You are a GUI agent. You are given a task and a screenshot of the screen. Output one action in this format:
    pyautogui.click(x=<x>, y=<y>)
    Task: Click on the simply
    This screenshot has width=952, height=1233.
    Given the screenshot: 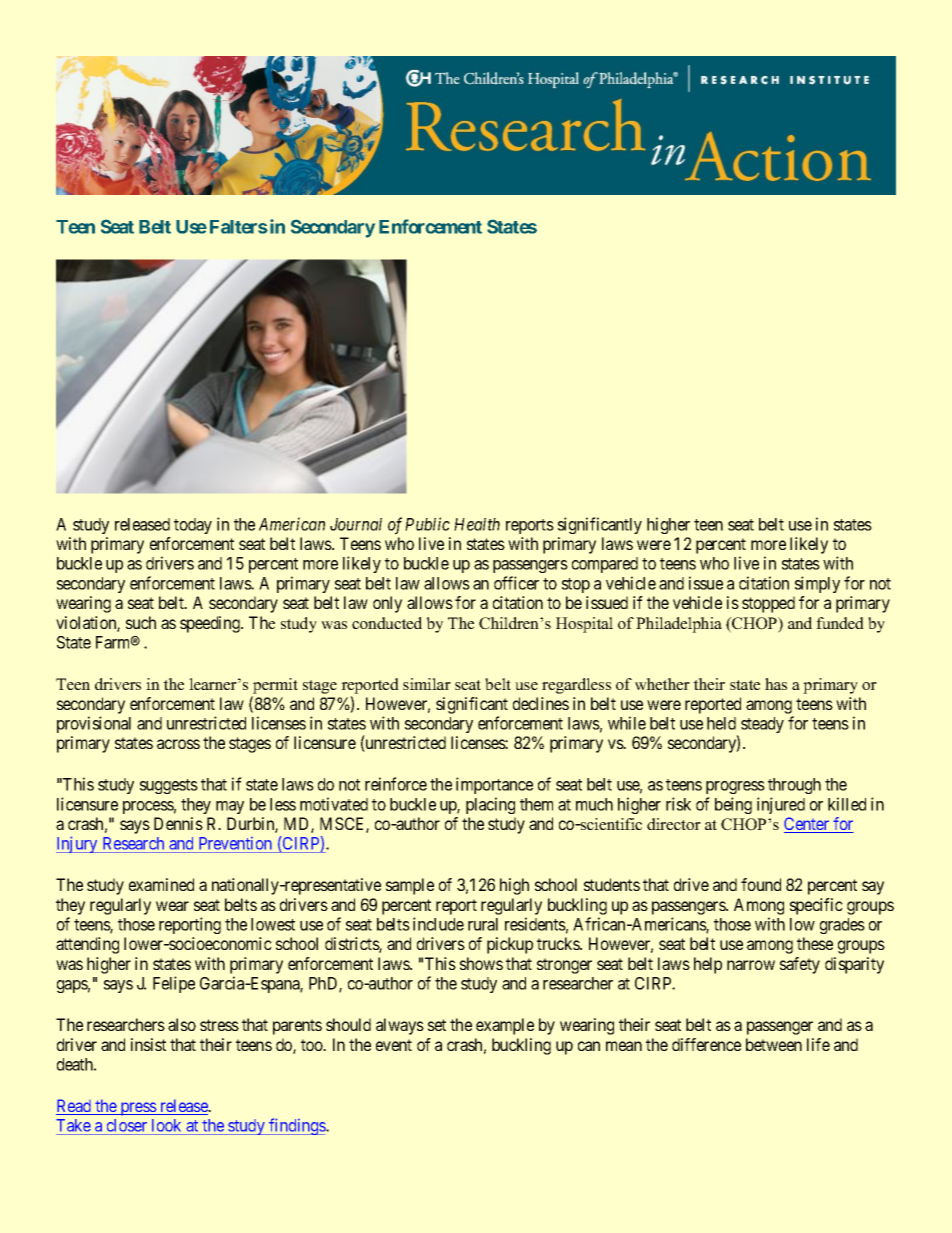 What is the action you would take?
    pyautogui.click(x=817, y=584)
